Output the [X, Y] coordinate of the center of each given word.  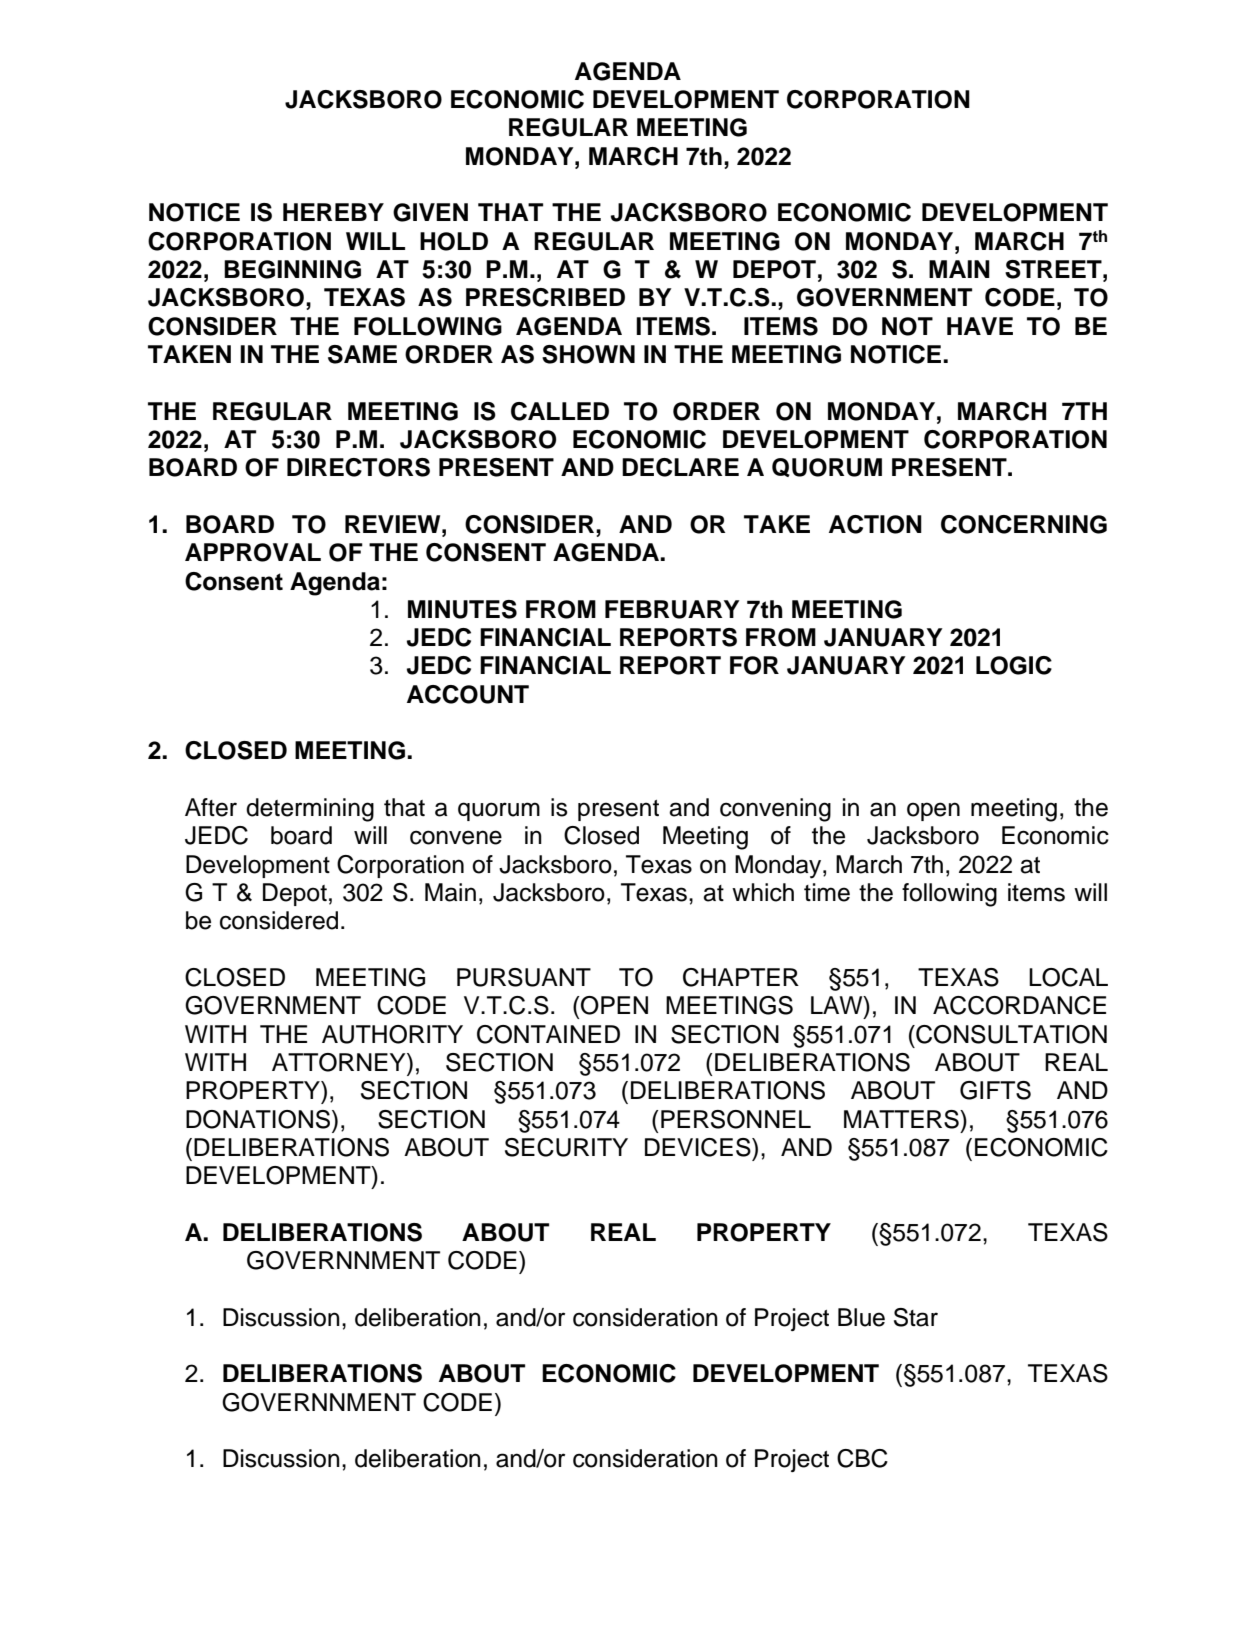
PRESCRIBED [545, 297]
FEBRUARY [672, 609]
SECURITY [566, 1147]
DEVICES [699, 1147]
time [827, 892]
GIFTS [995, 1090]
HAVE [980, 326]
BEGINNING [292, 269]
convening [775, 810]
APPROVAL [253, 552]
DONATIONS [259, 1119]
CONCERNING [1024, 524]
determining [310, 810]
